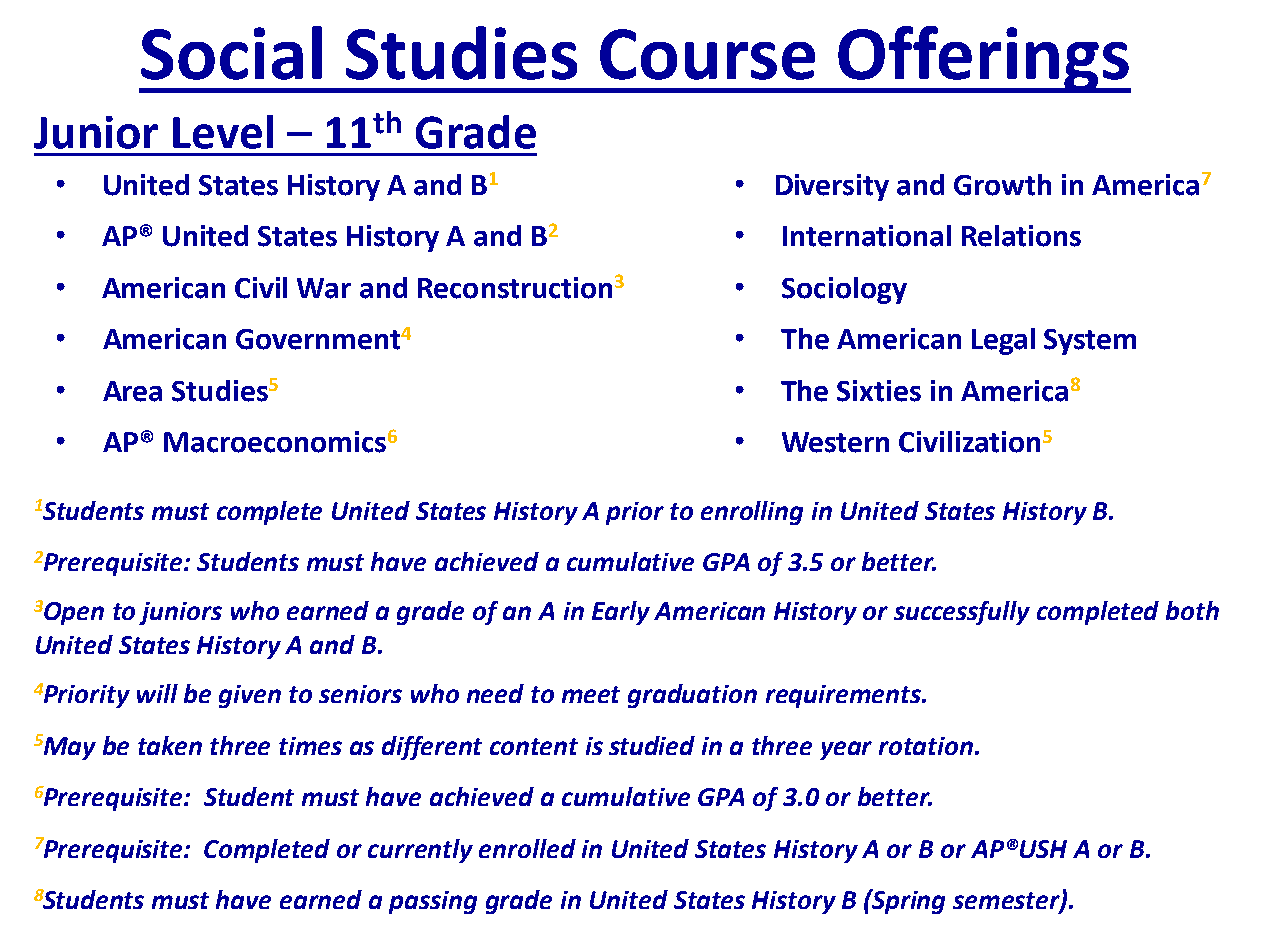 Image resolution: width=1270 pixels, height=952 pixels. I want to click on Sociology, so click(844, 290).
